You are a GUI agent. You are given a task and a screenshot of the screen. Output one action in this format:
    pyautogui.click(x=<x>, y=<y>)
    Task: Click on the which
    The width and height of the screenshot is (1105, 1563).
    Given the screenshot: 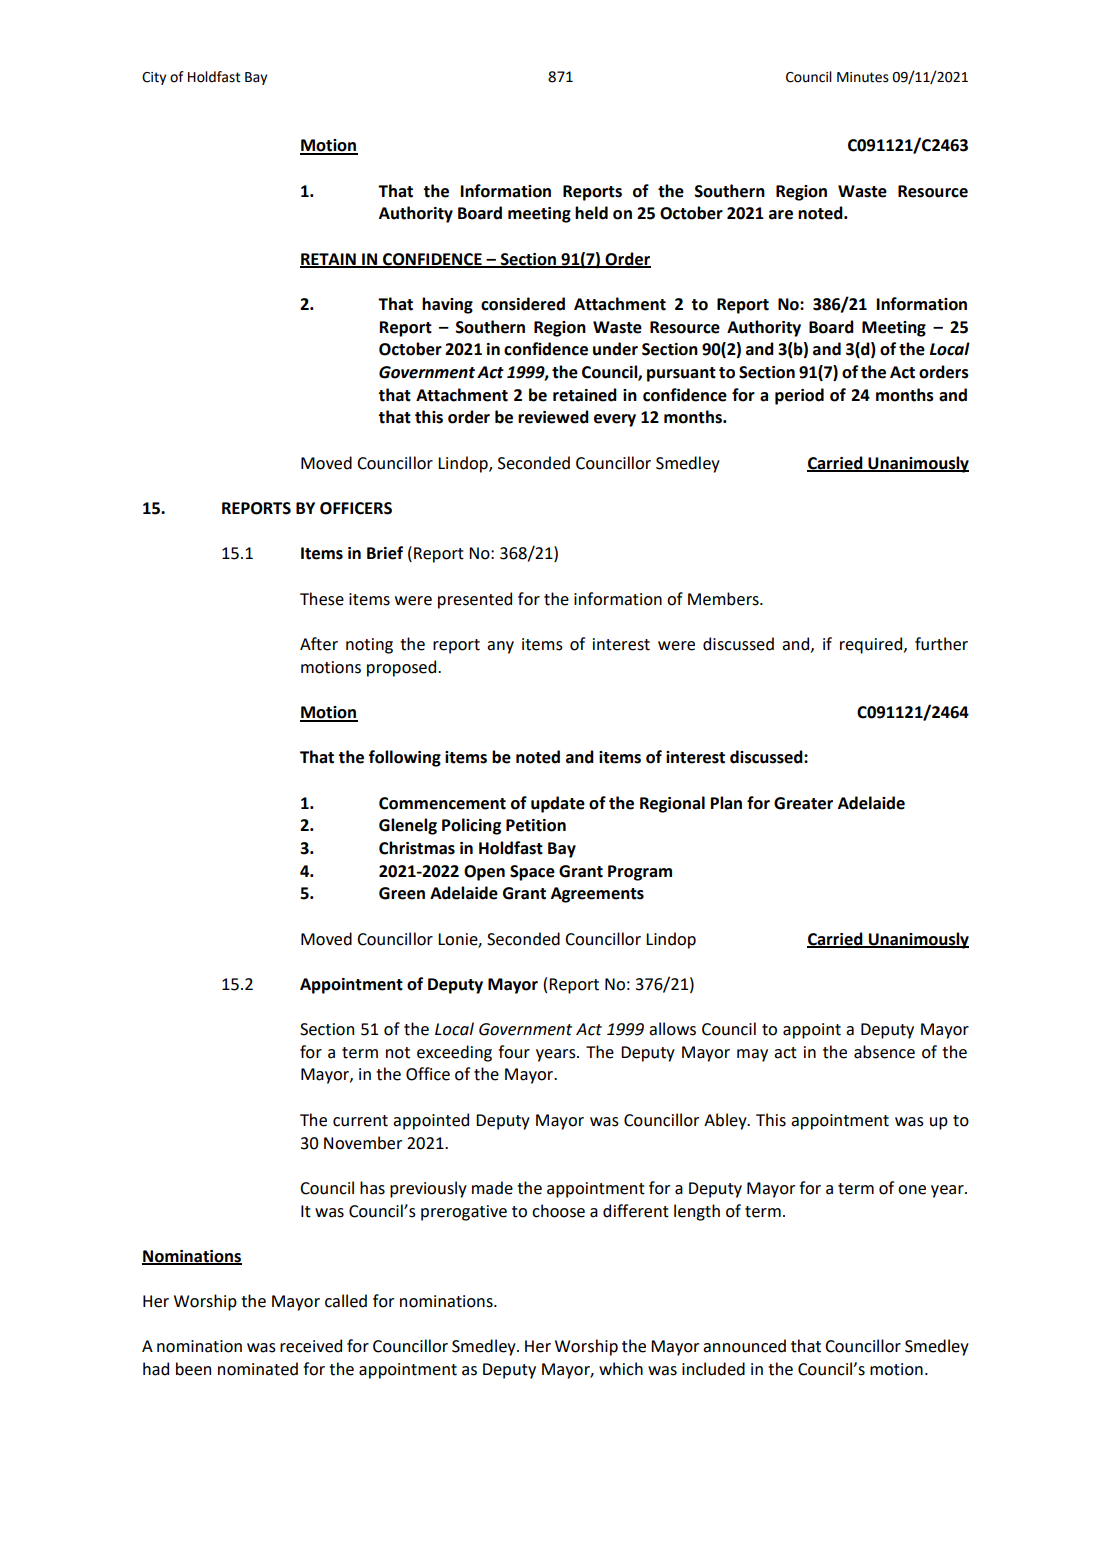 What is the action you would take?
    pyautogui.click(x=621, y=1369)
